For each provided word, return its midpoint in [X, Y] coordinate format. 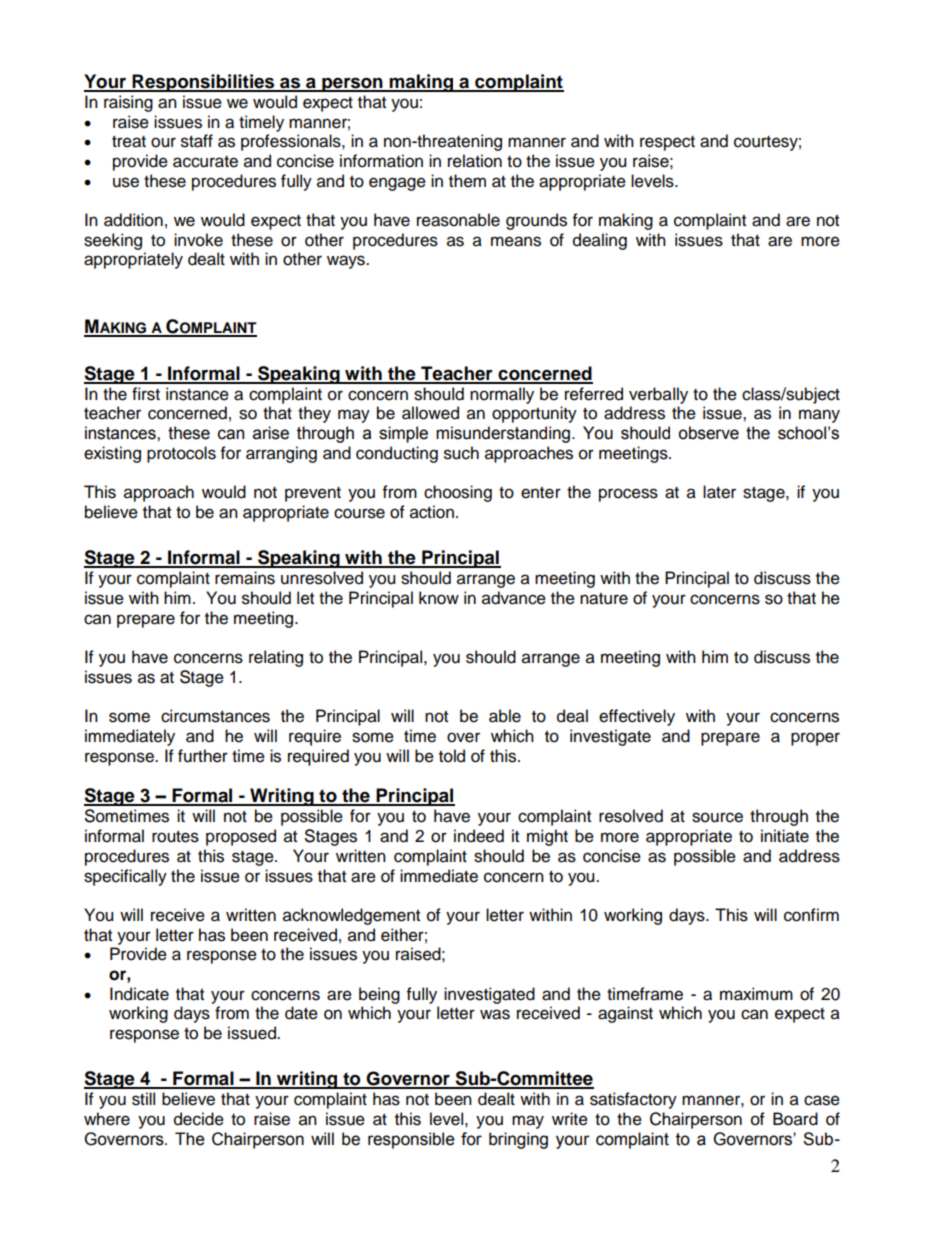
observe [708, 433]
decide [199, 1119]
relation [475, 161]
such [461, 453]
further [203, 756]
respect [667, 143]
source [717, 817]
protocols [181, 454]
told [452, 756]
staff [197, 141]
